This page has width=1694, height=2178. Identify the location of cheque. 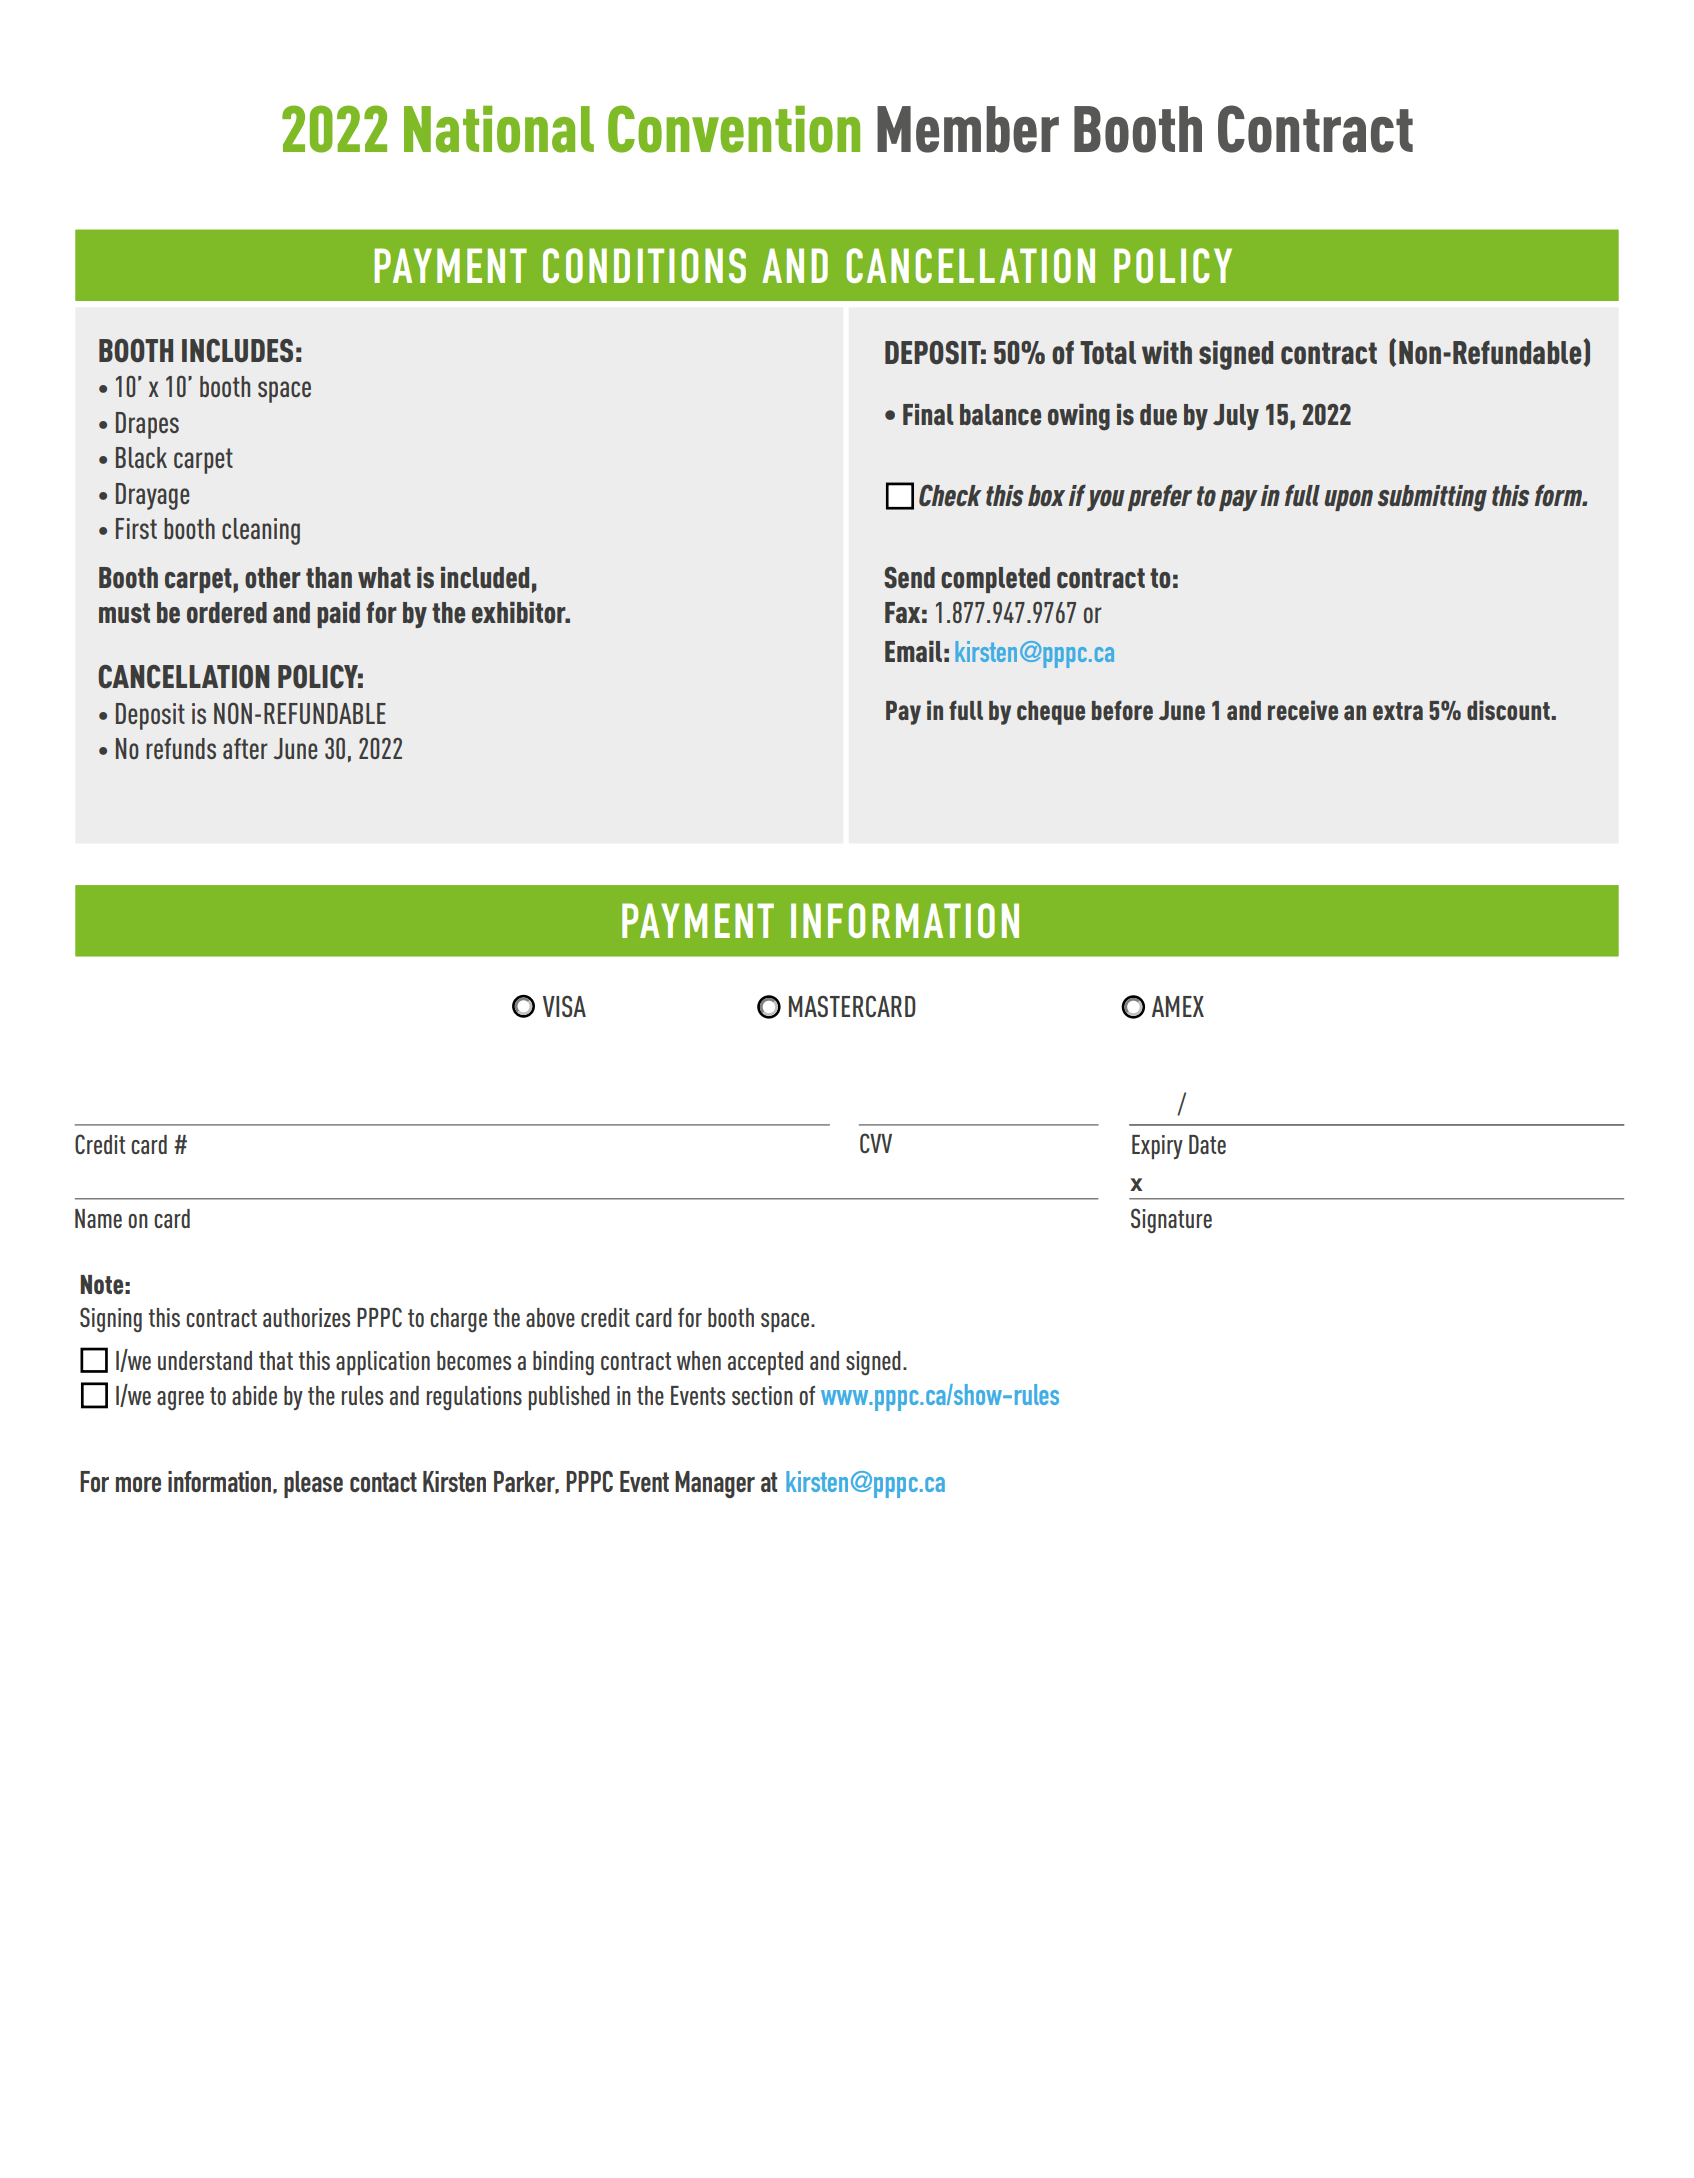
(1051, 713).
